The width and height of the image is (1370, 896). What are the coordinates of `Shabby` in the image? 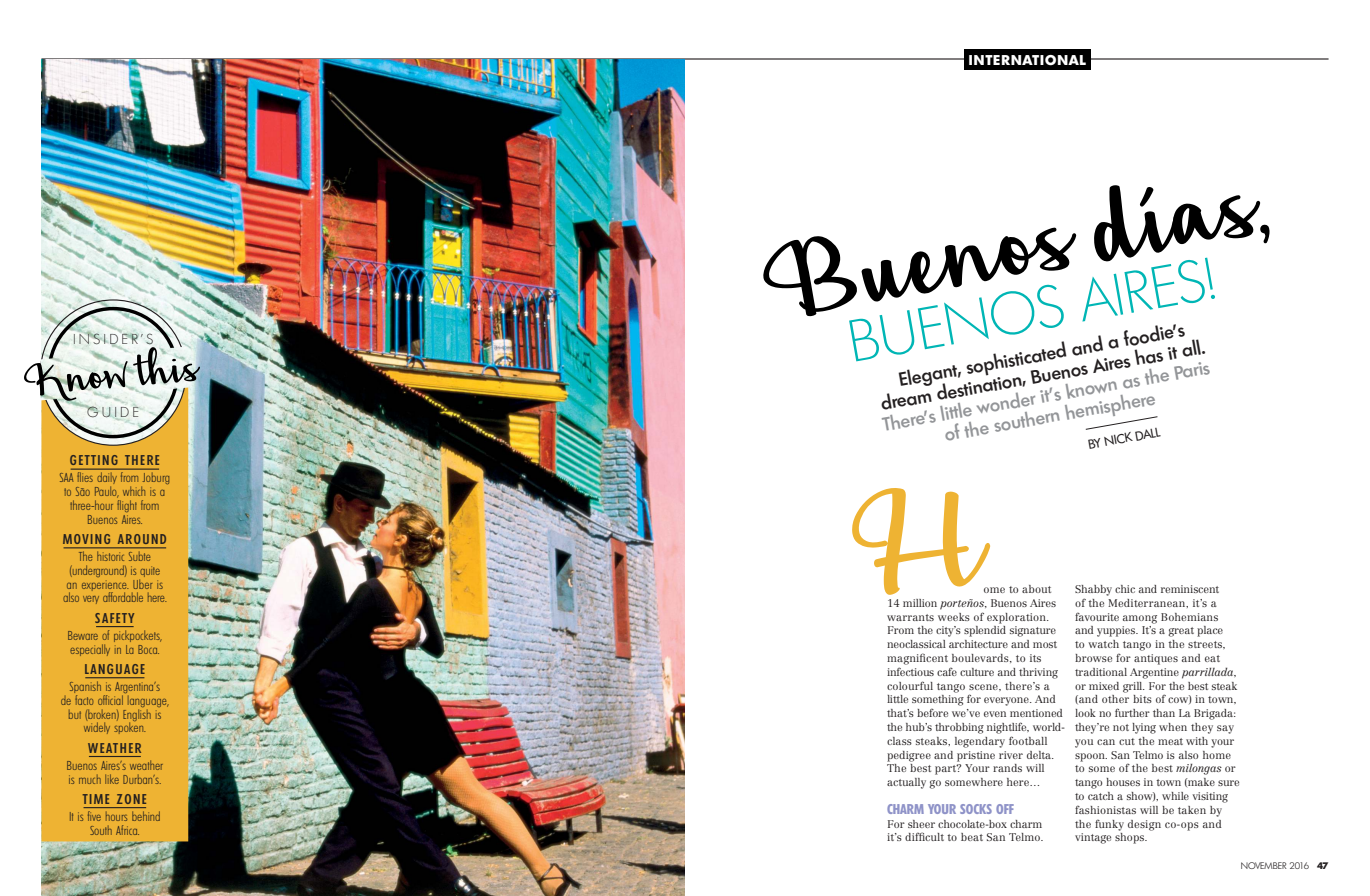 It's located at (1093, 590).
